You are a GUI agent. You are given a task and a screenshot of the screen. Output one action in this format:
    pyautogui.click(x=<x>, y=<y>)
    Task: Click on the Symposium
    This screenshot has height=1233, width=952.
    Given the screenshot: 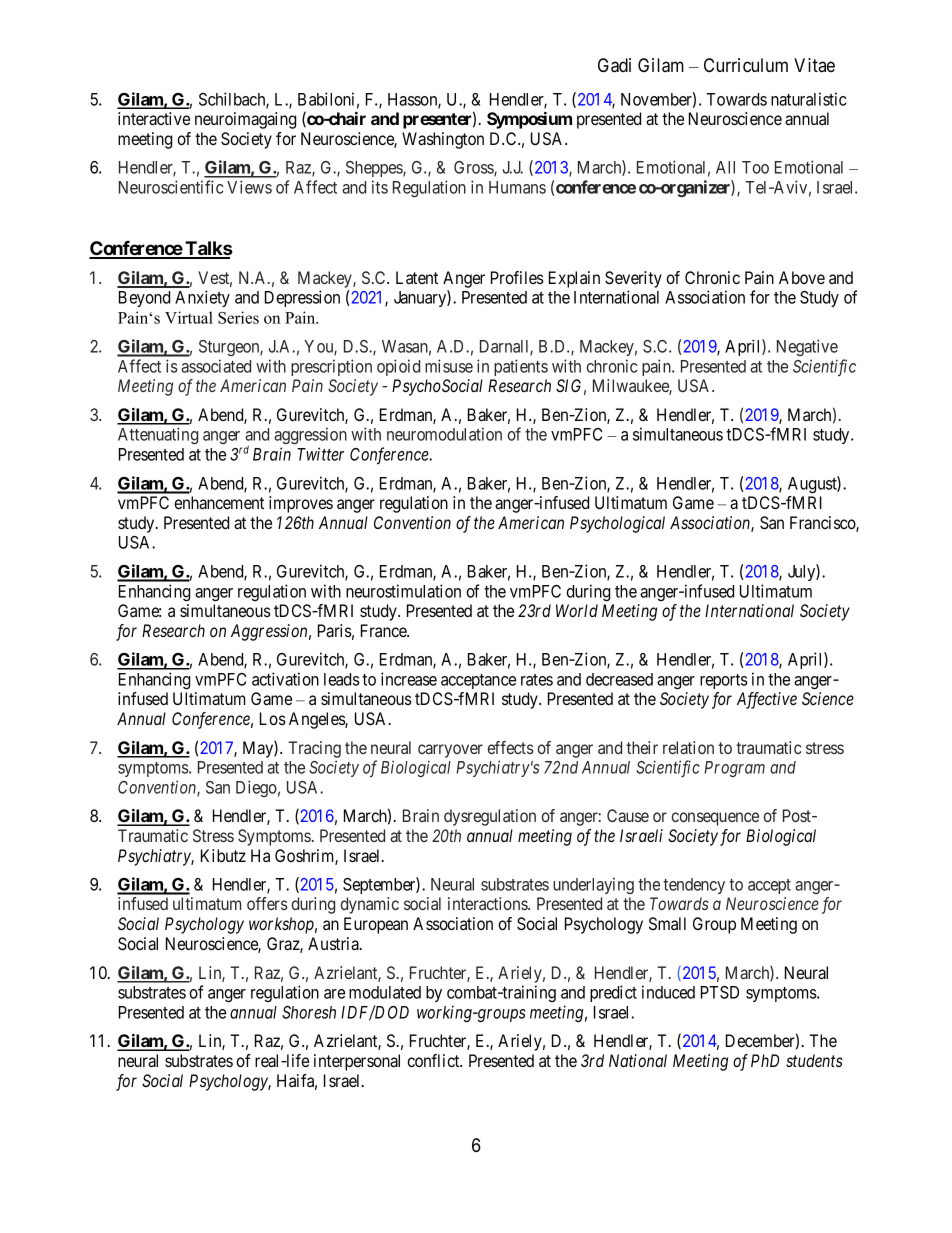 What is the action you would take?
    pyautogui.click(x=529, y=120)
